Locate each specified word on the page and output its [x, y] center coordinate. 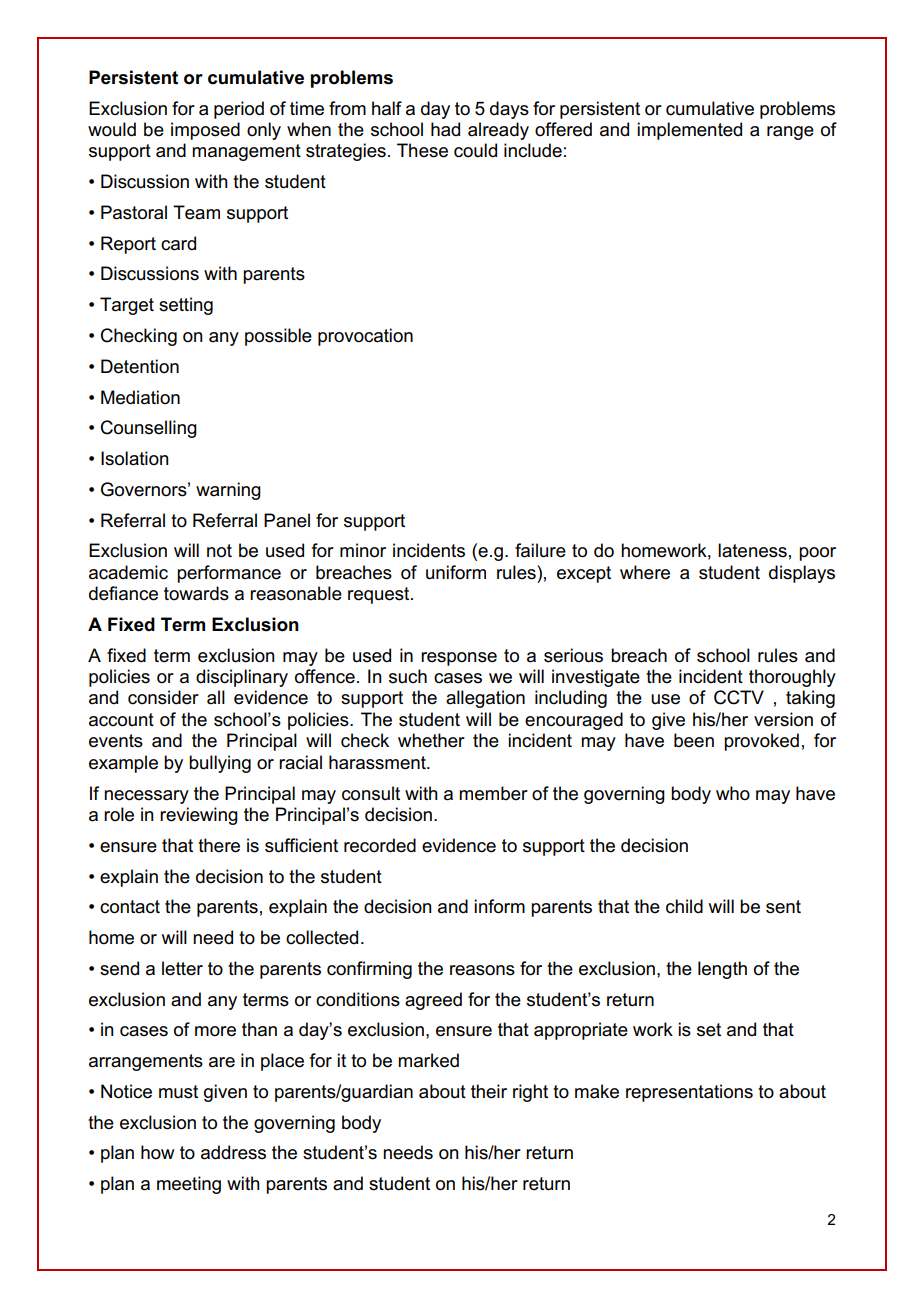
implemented [689, 131]
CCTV [739, 697]
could [475, 150]
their [489, 1091]
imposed [205, 131]
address [233, 1152]
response [459, 659]
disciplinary [242, 678]
